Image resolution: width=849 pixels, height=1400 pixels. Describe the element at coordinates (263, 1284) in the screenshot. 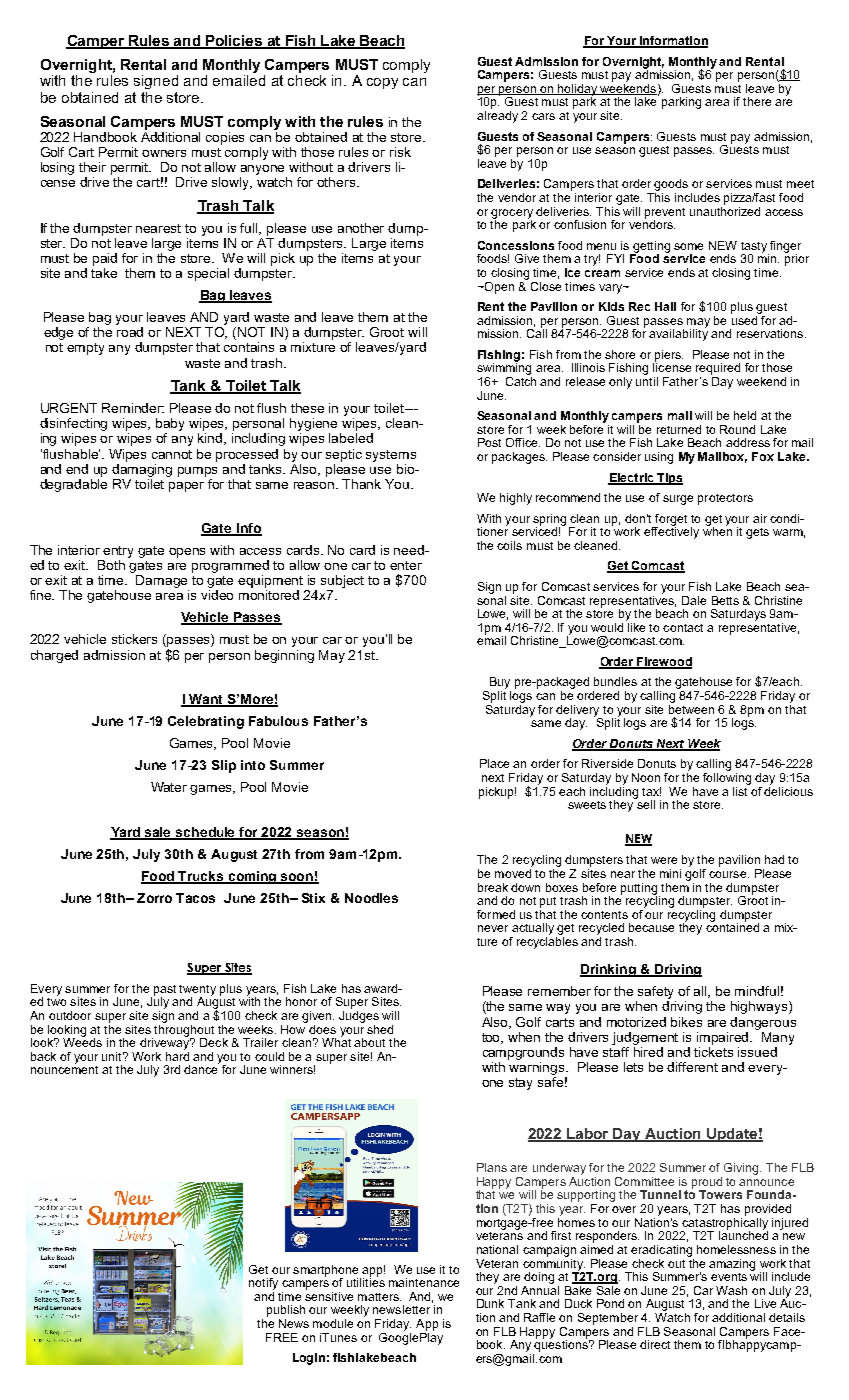

I see `notify` at that location.
